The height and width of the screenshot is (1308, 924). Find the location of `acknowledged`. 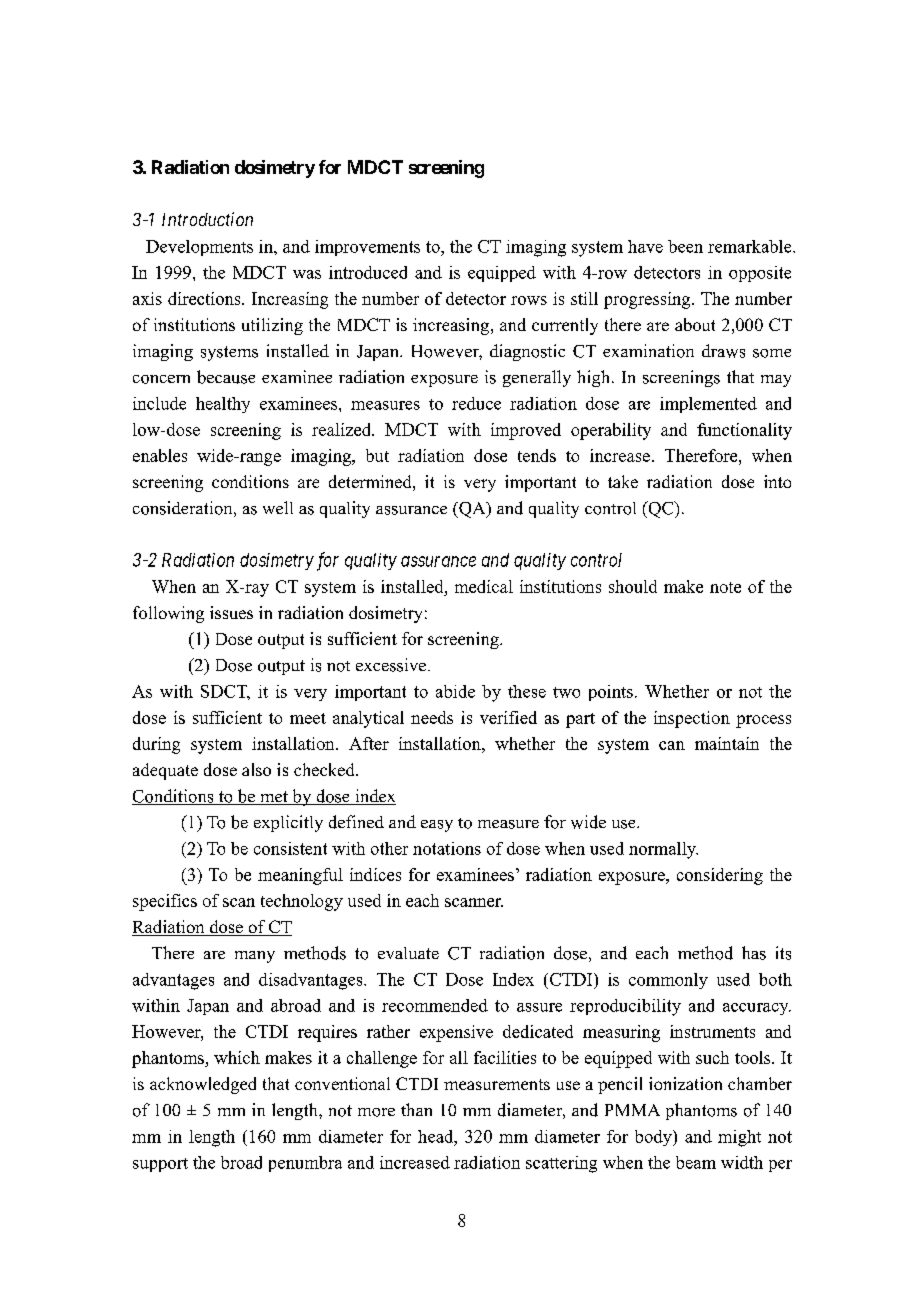

acknowledged is located at coordinates (203, 1085).
